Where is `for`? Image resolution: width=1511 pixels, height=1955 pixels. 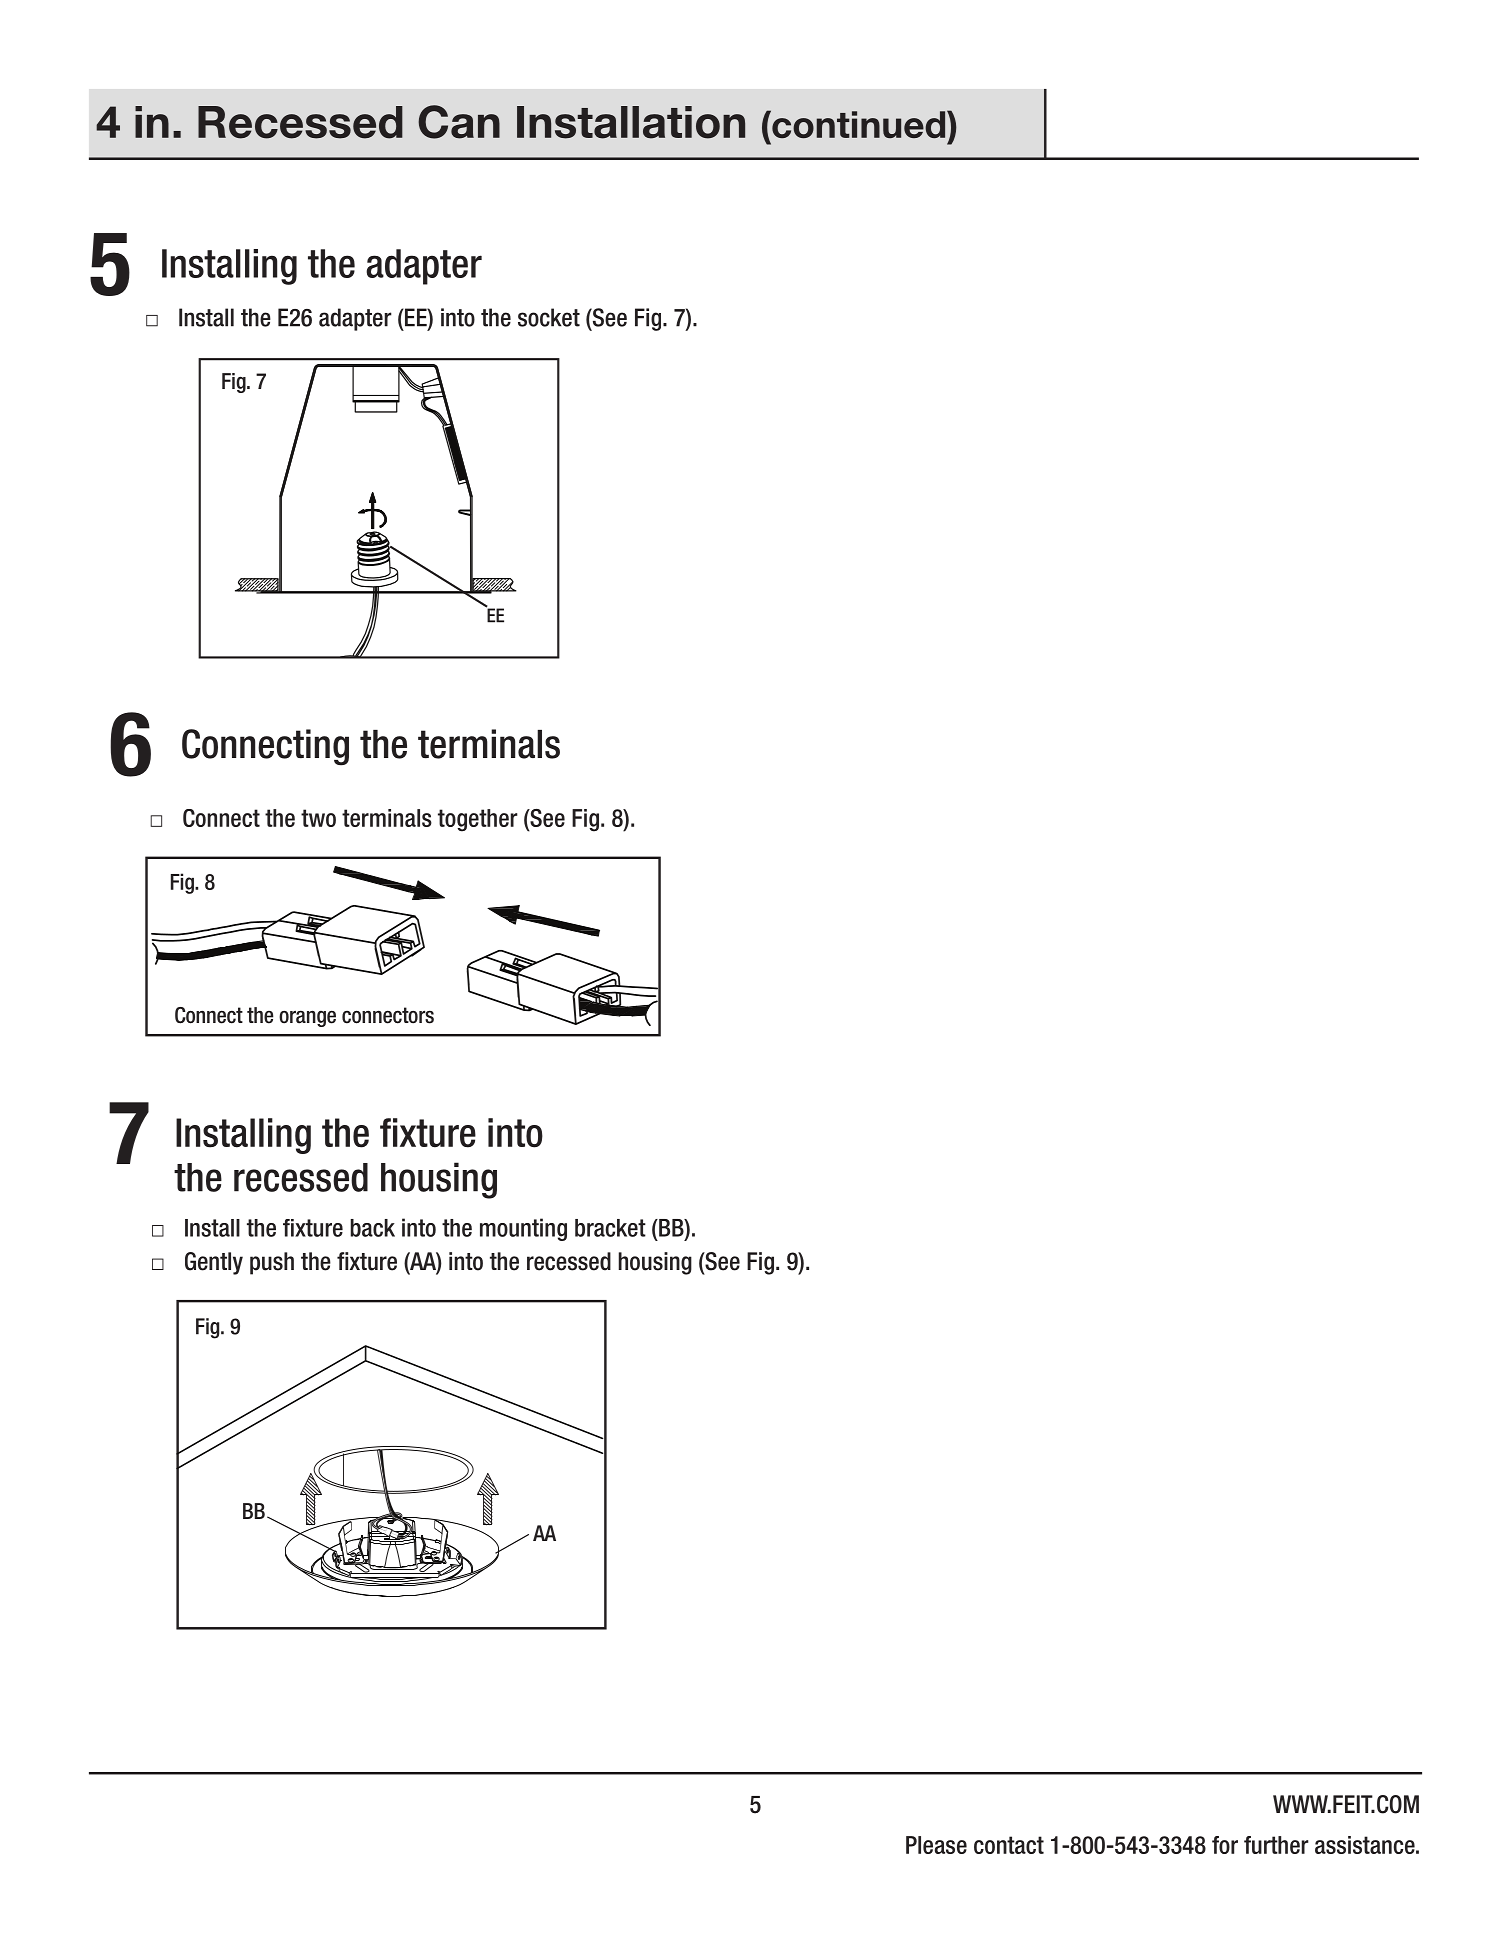 for is located at coordinates (1225, 1845).
